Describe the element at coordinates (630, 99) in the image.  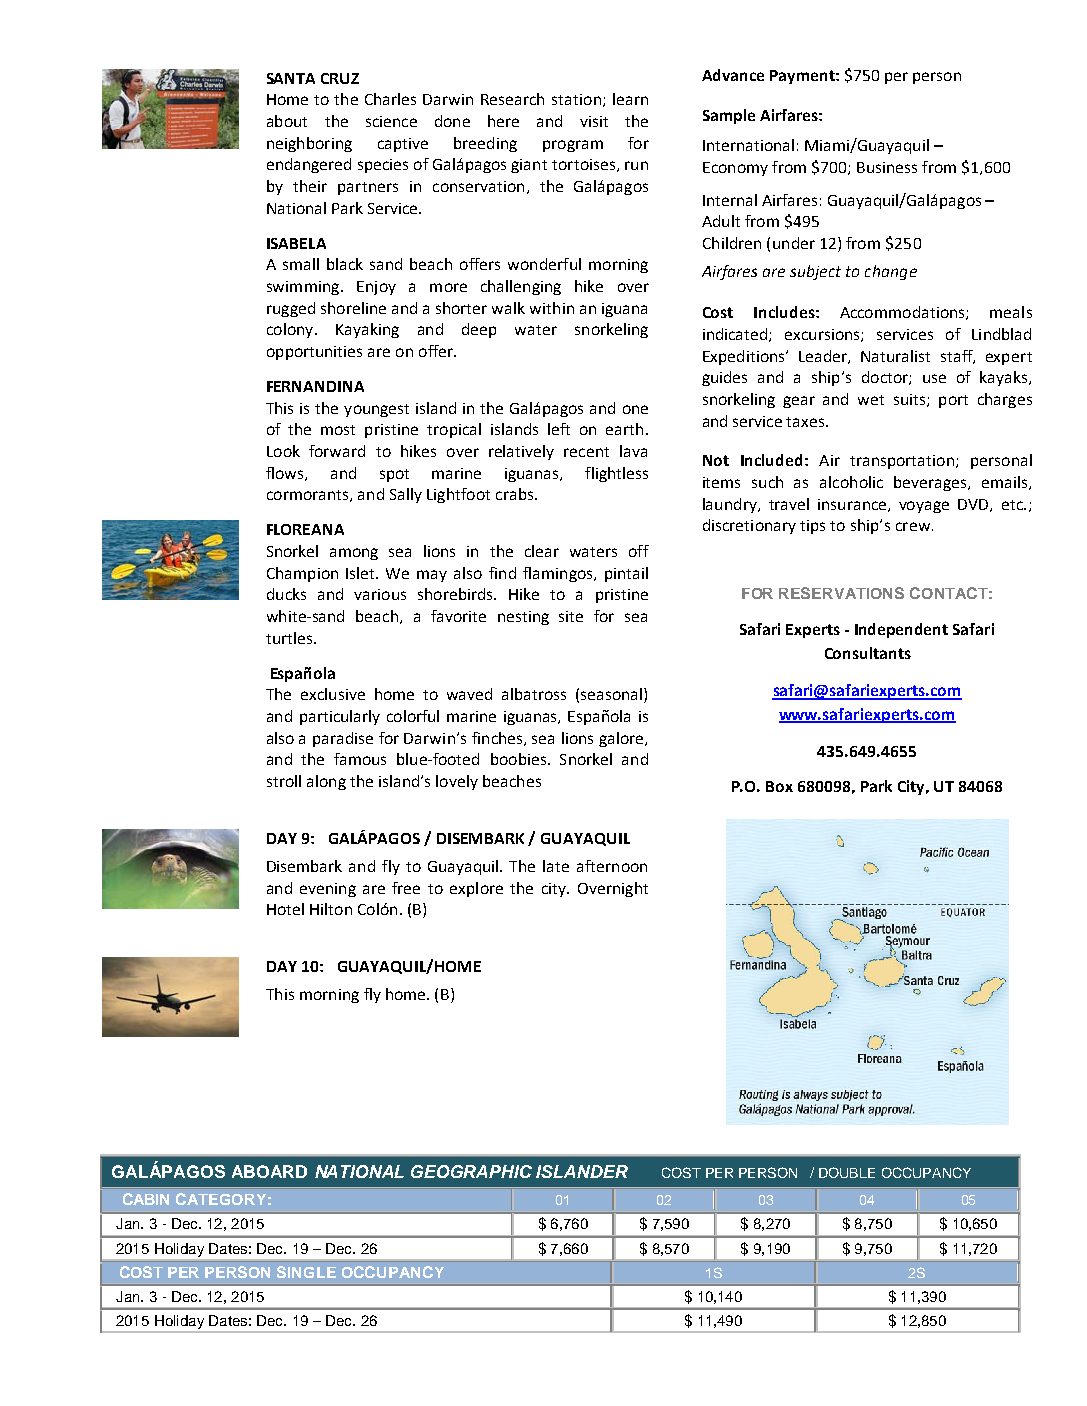
I see `learn` at that location.
